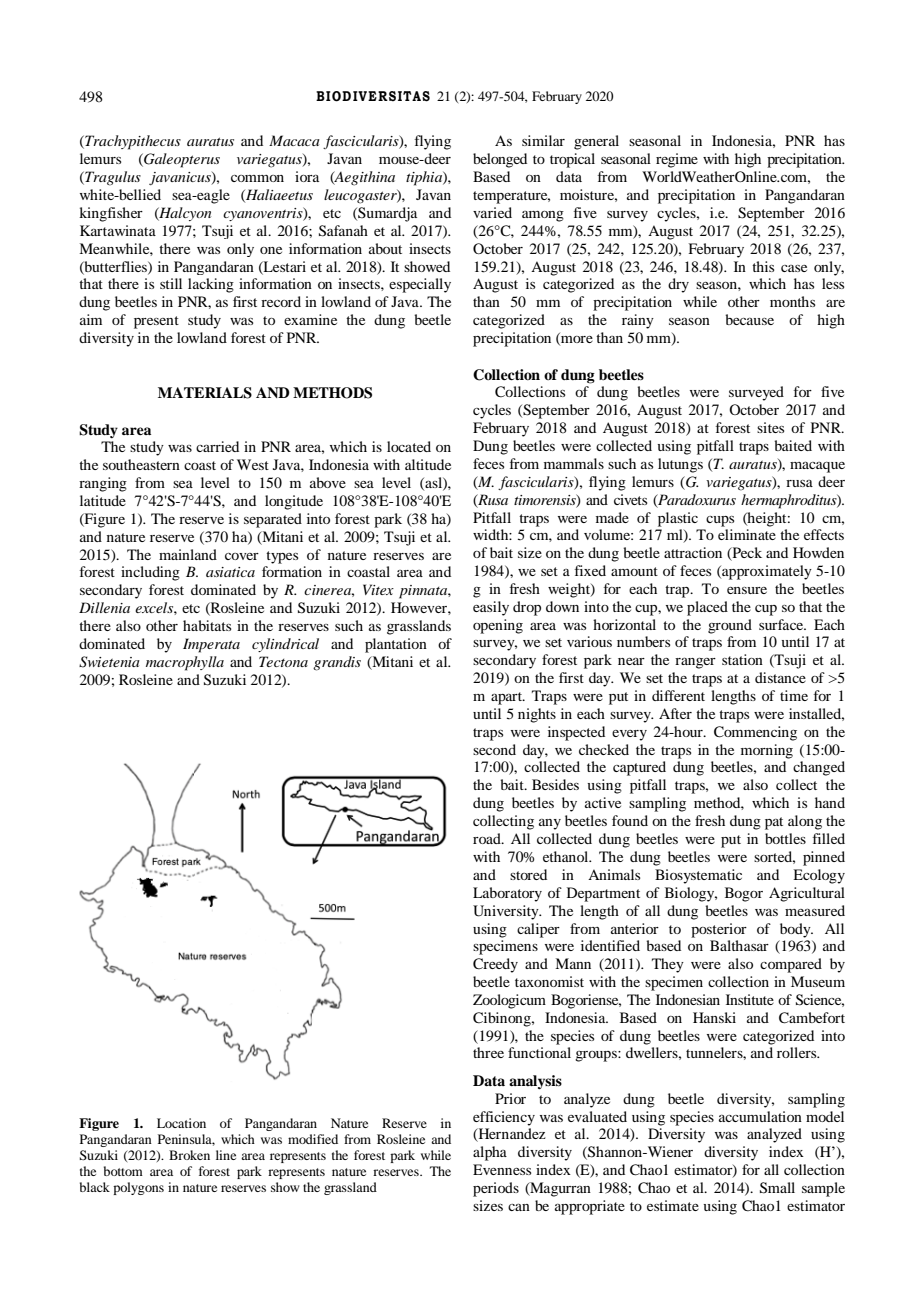  I want to click on altitude, so click(428, 464).
